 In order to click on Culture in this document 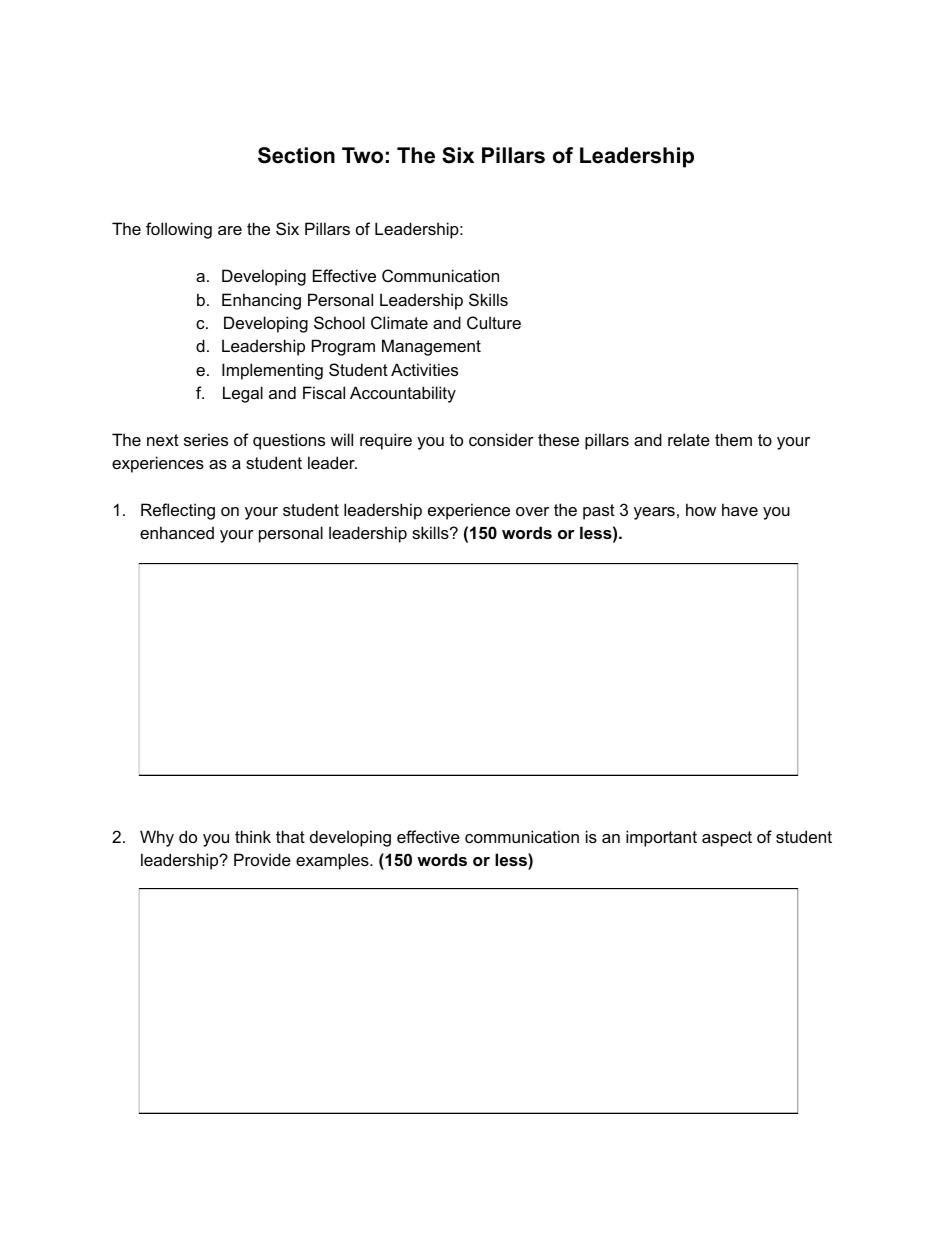, I will do `click(494, 322)`.
